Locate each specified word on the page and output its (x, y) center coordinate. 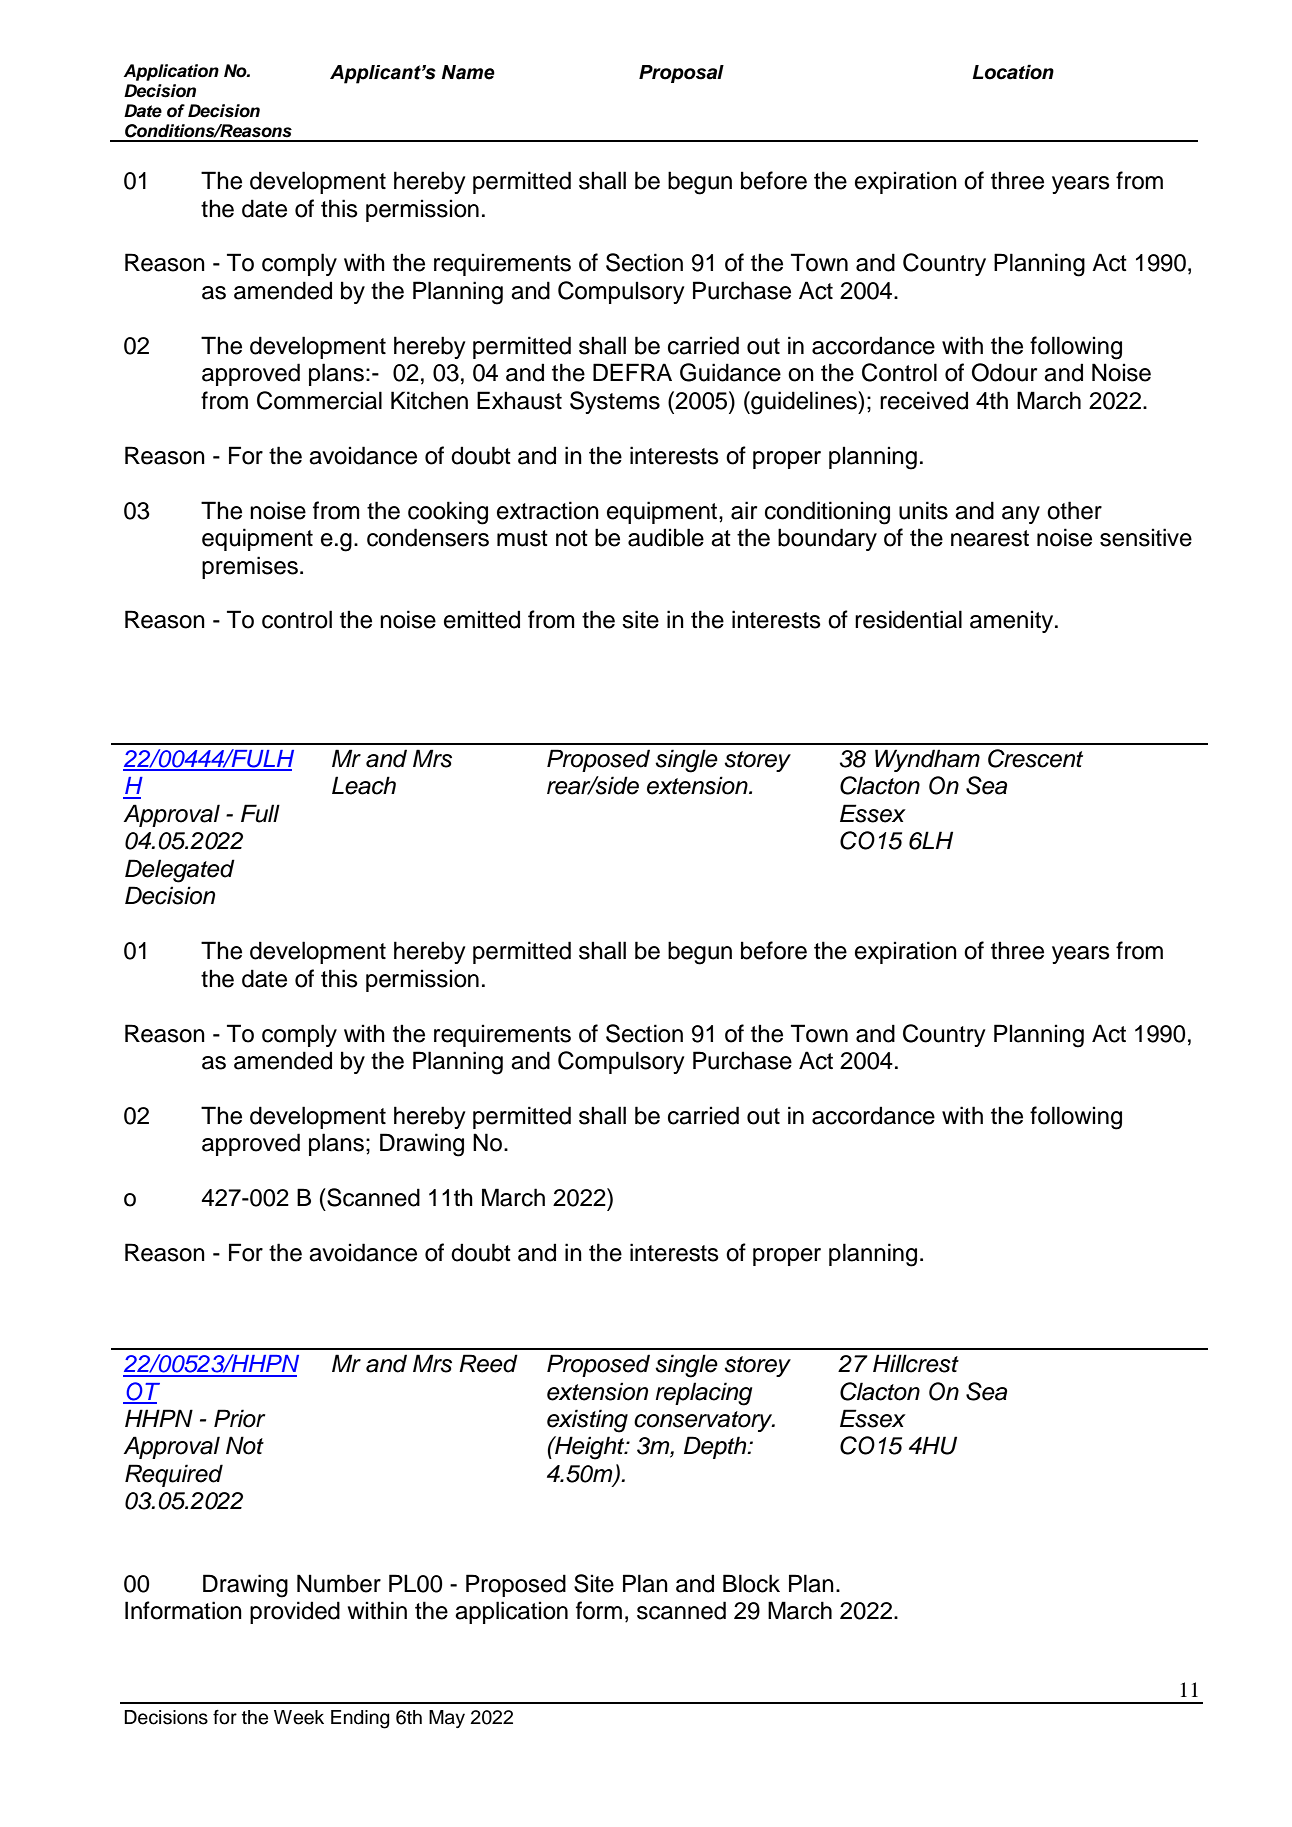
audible (666, 537)
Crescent (1035, 758)
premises (250, 567)
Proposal (681, 74)
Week (299, 1717)
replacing (704, 1394)
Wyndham (927, 760)
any (1021, 515)
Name (468, 72)
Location (1013, 72)
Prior (239, 1418)
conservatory (704, 1421)
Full (260, 813)
